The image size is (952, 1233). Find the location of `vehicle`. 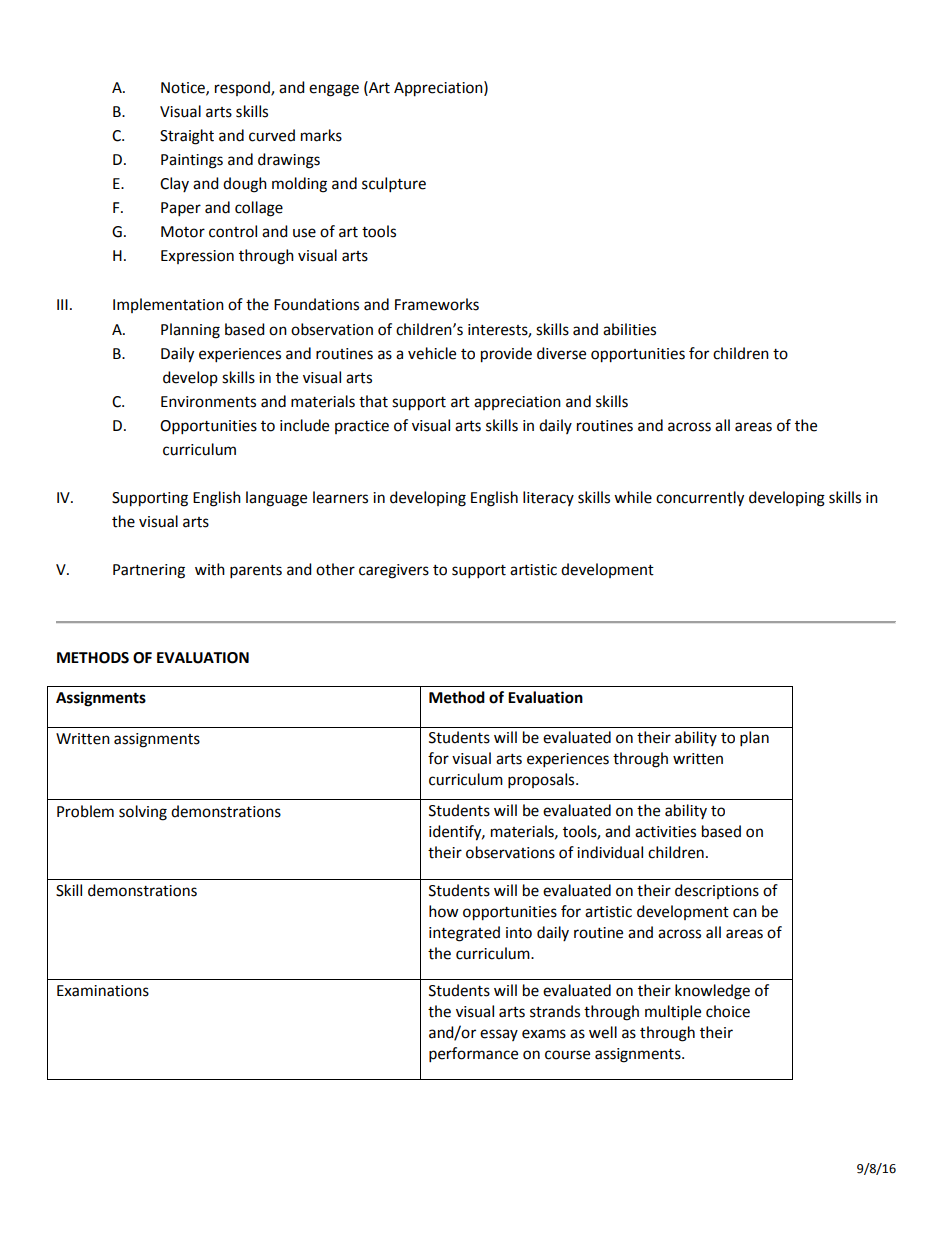

vehicle is located at coordinates (432, 353).
